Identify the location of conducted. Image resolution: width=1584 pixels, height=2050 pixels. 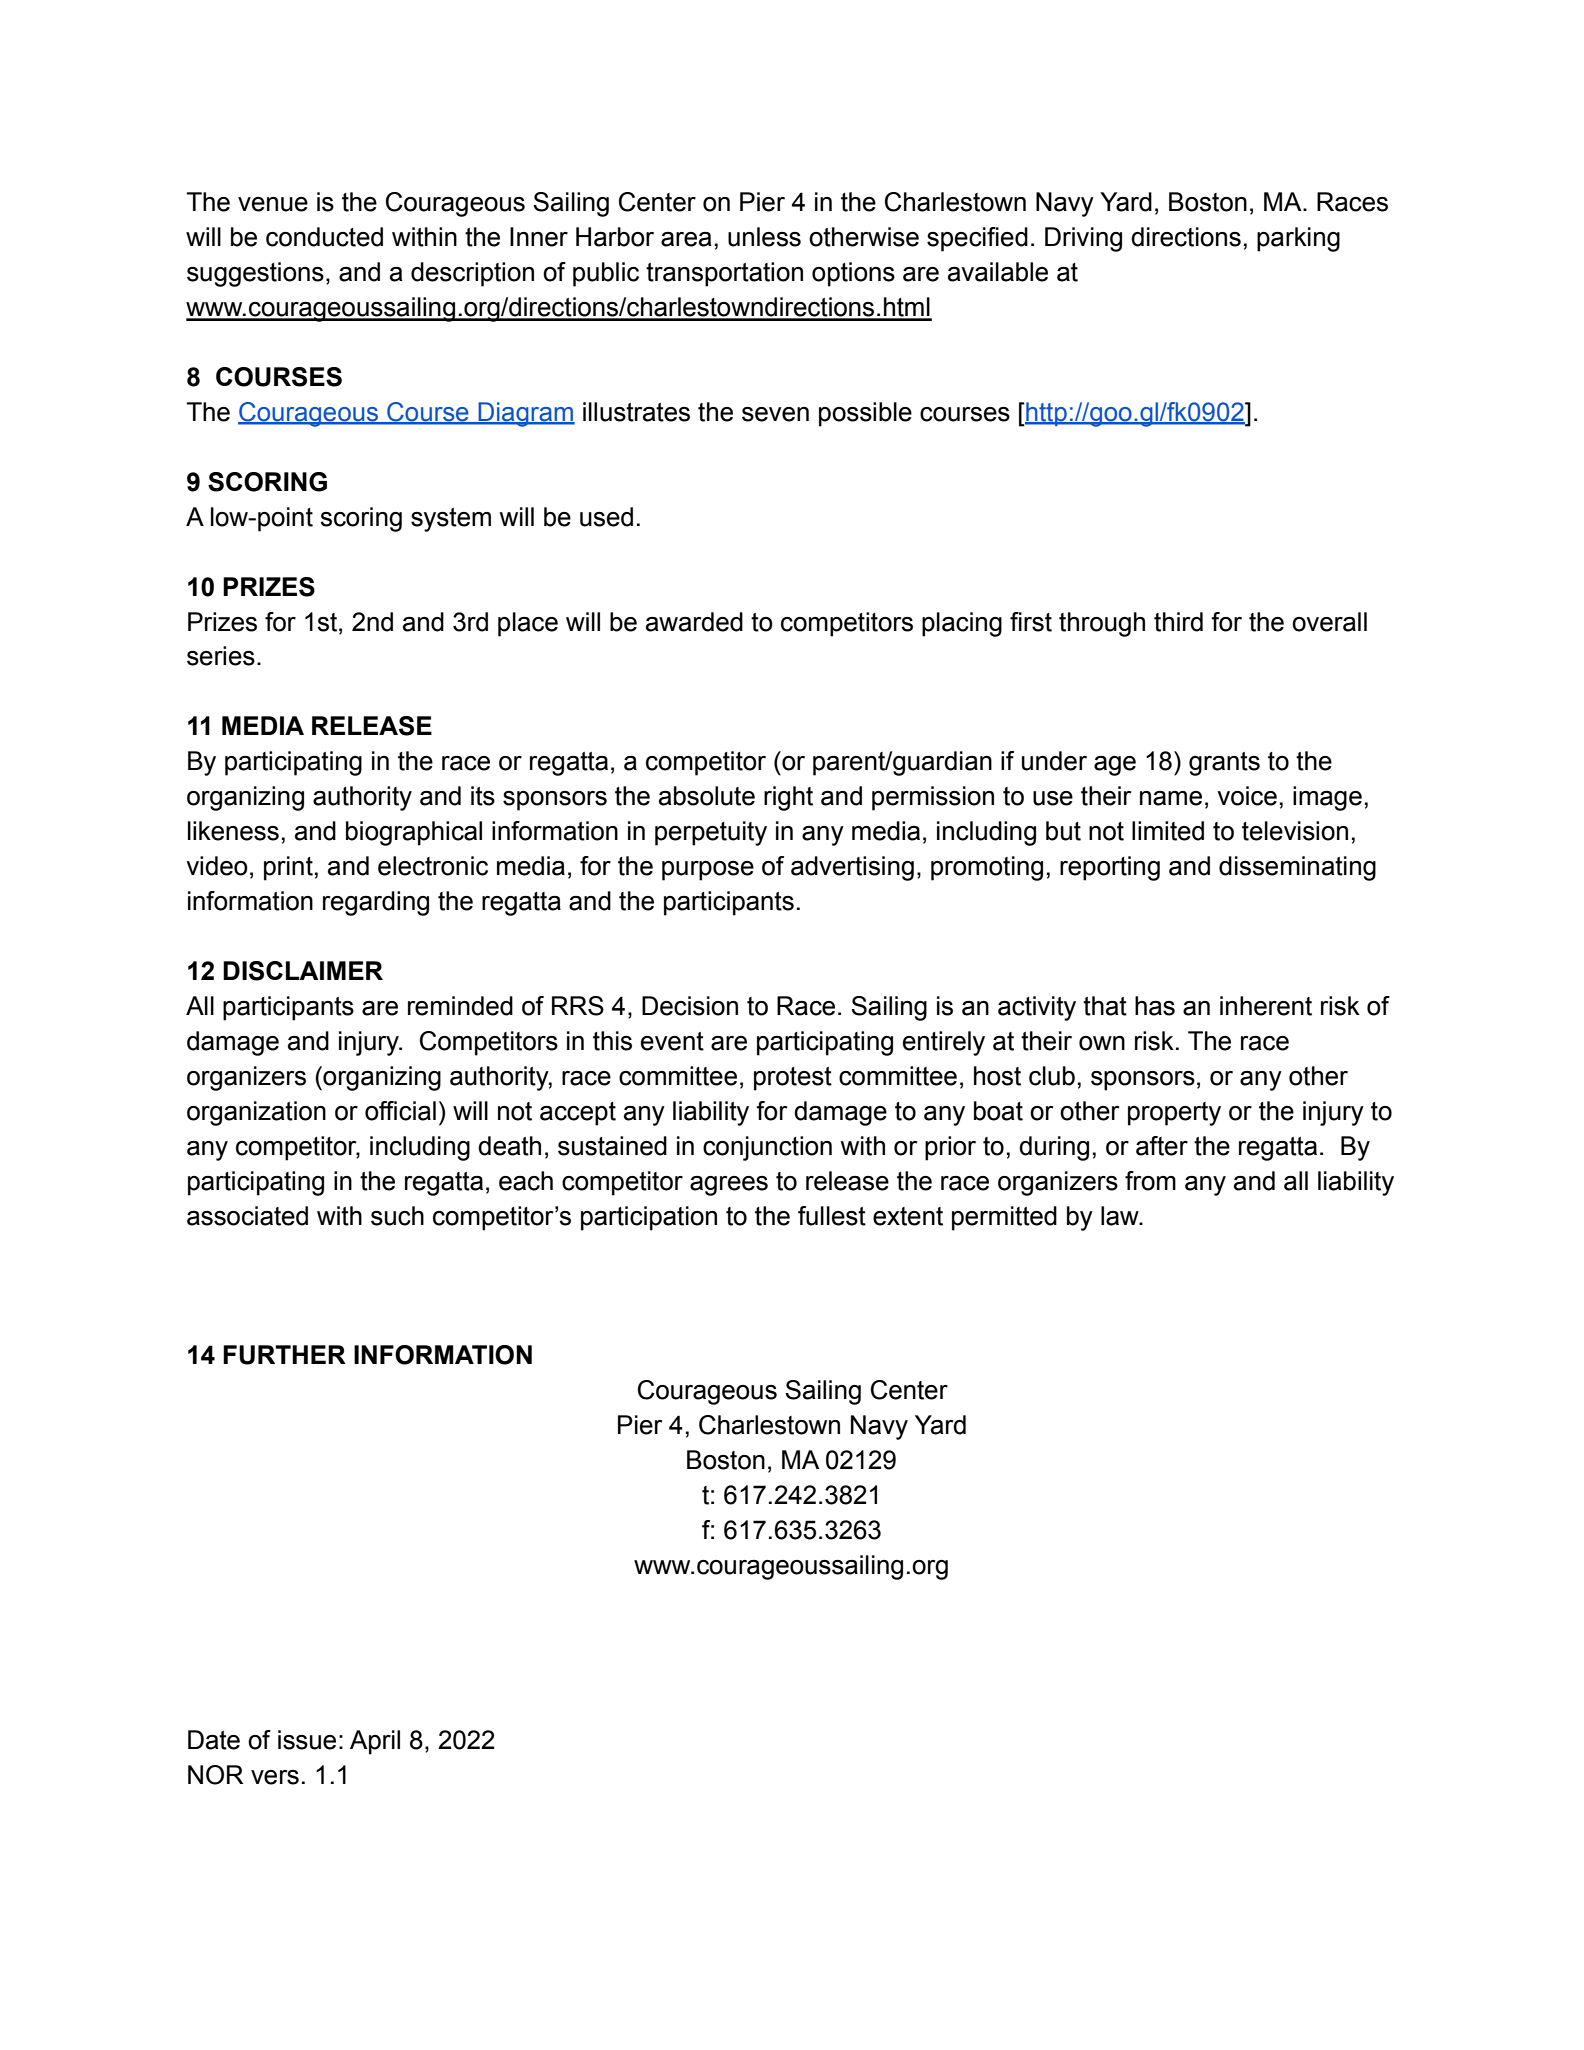
(324, 237).
